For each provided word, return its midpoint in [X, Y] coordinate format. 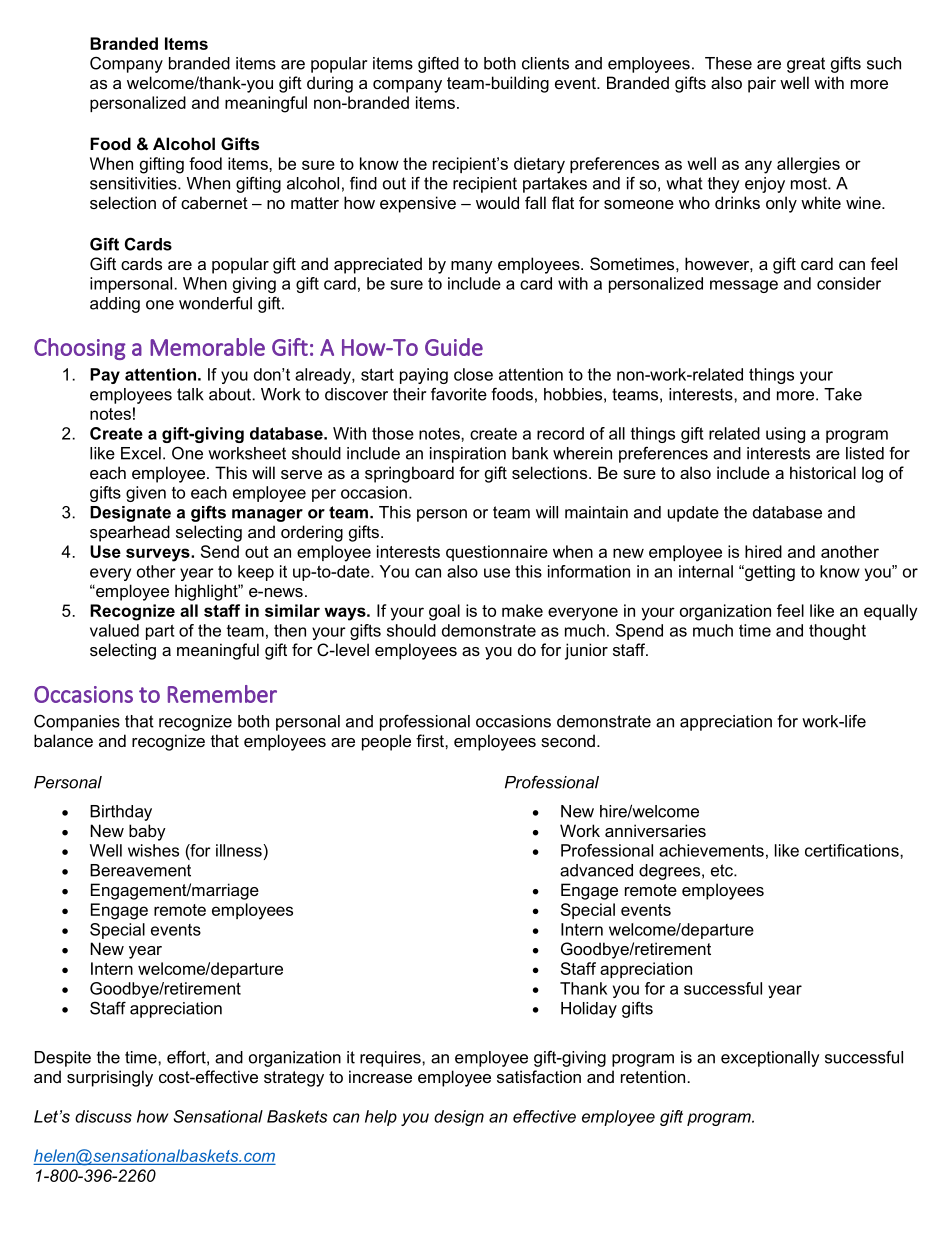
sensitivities [134, 183]
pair [762, 84]
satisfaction [539, 1076]
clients [545, 63]
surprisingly [110, 1078]
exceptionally [770, 1059]
